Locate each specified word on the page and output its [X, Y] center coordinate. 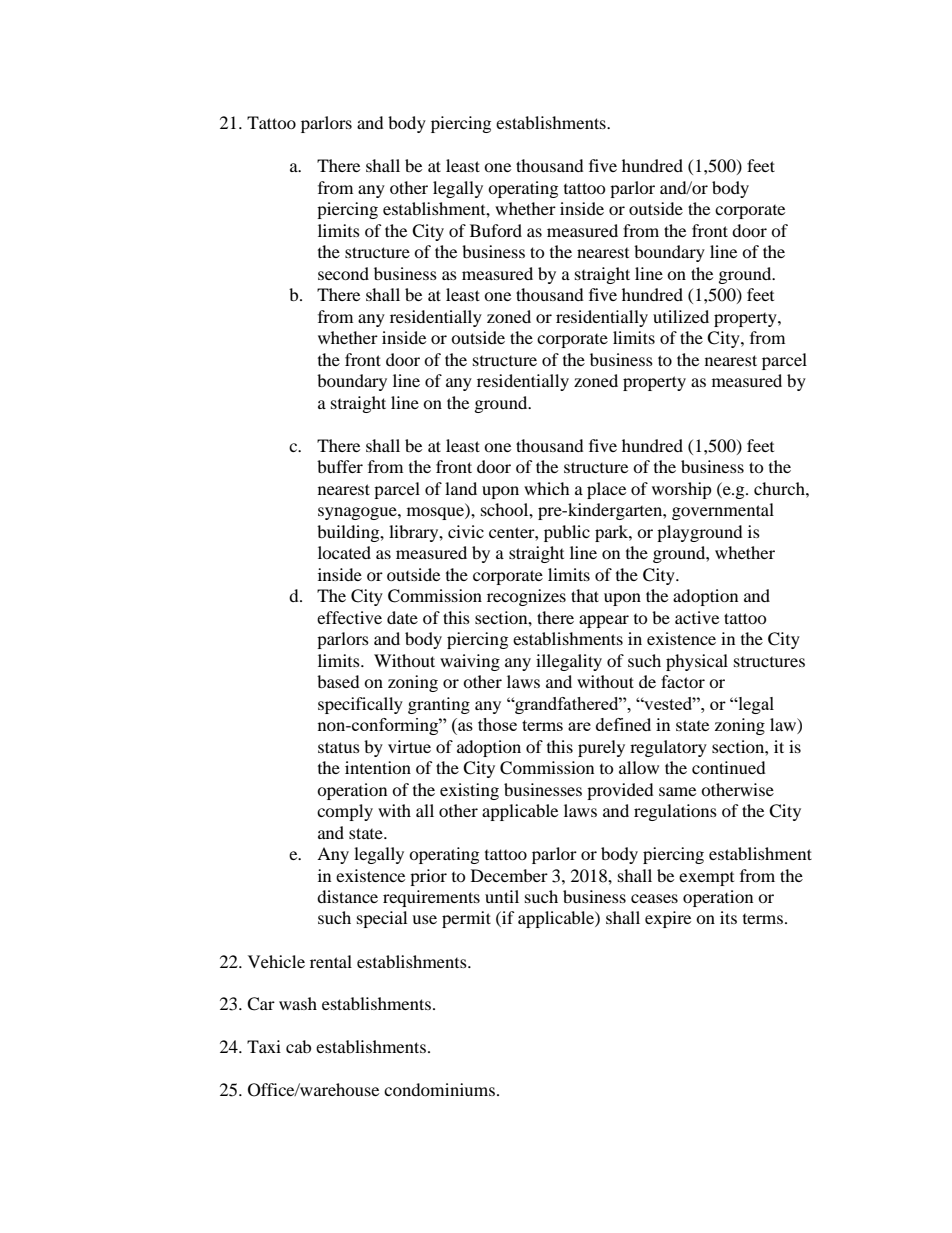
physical [697, 662]
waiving [470, 662]
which [547, 488]
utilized [681, 316]
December [509, 875]
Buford [496, 230]
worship [682, 490]
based [338, 681]
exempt [706, 879]
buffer [340, 466]
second [343, 273]
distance [347, 896]
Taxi [264, 1046]
